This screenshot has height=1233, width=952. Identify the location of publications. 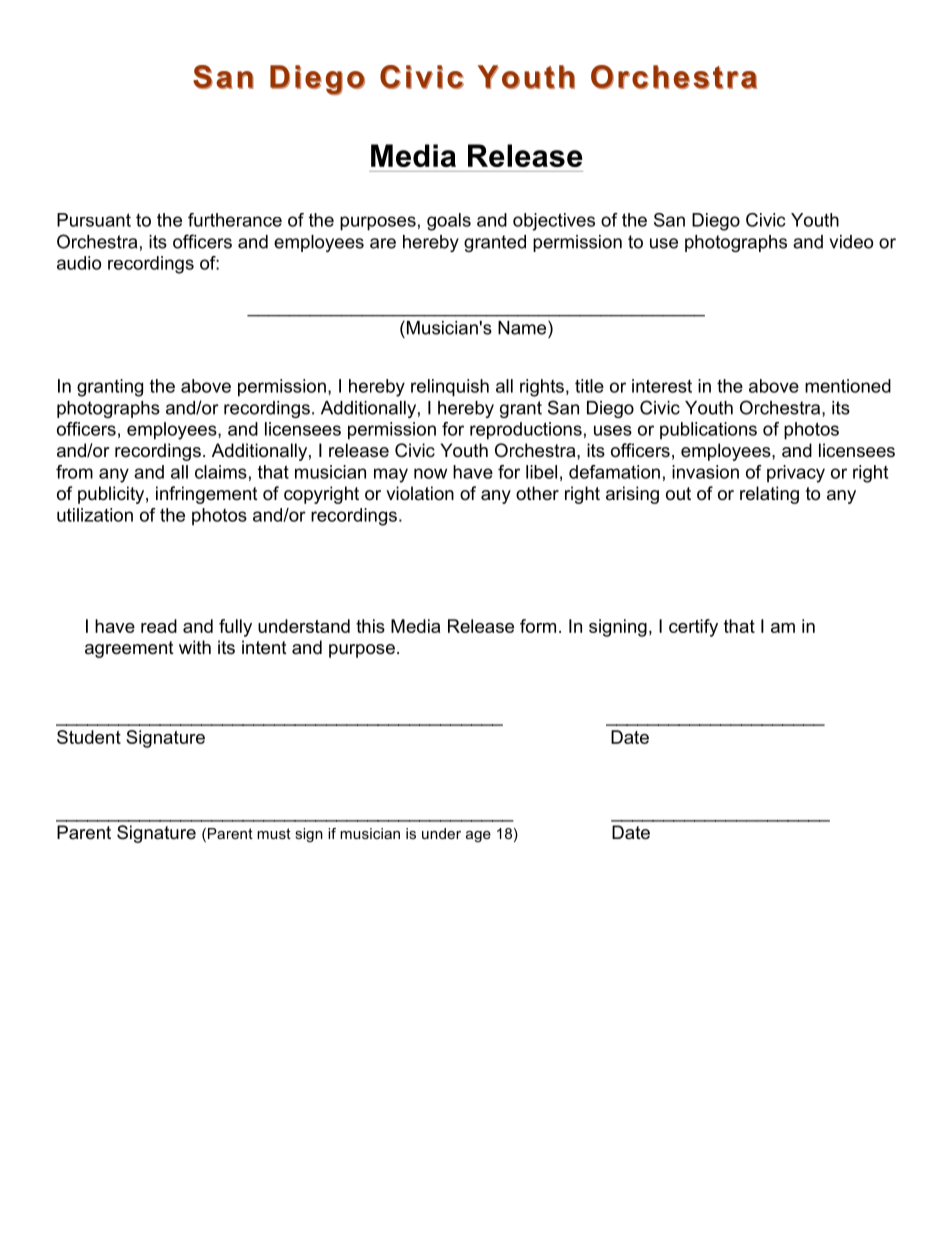
(708, 431).
